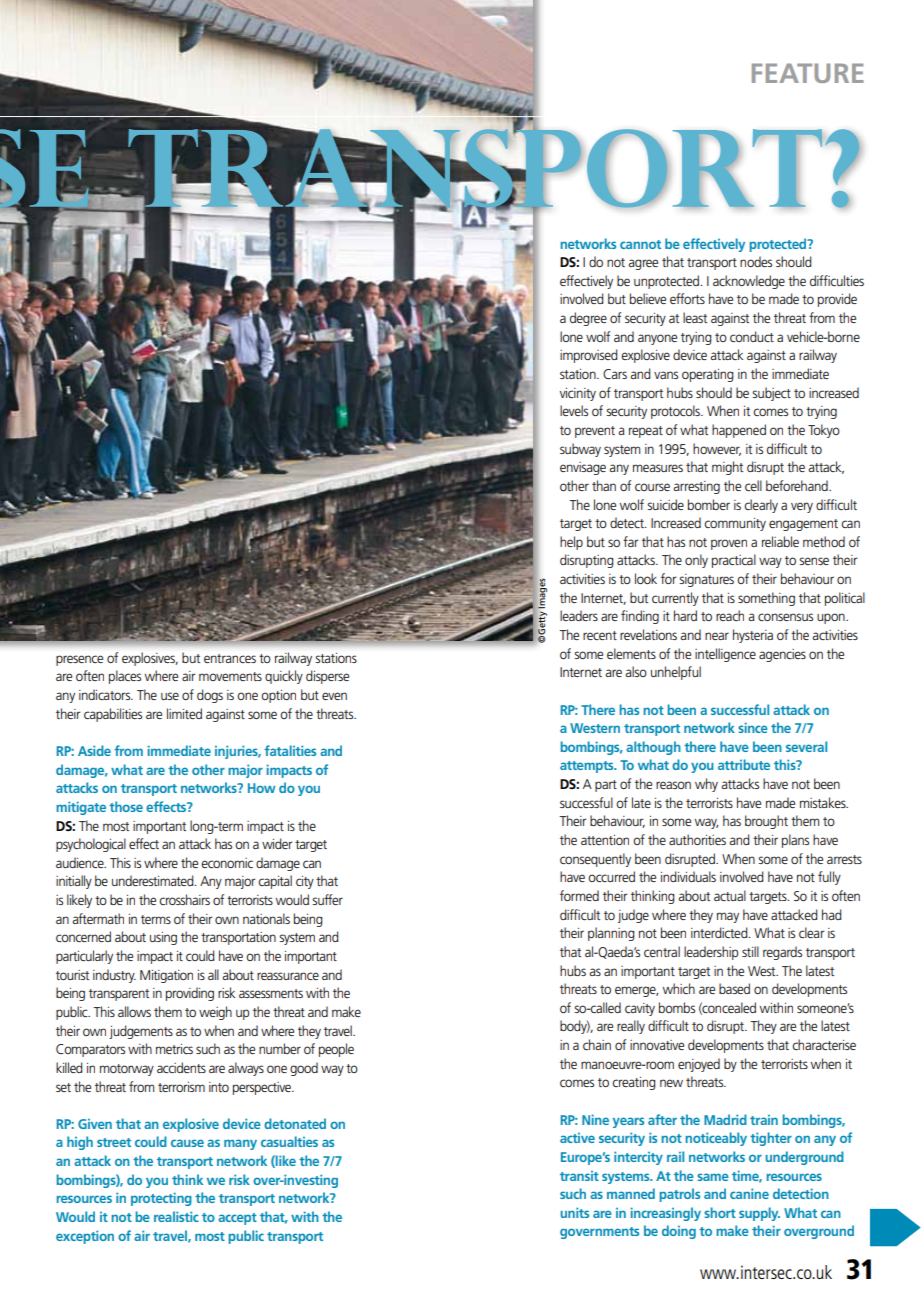  I want to click on hysteria, so click(753, 636).
